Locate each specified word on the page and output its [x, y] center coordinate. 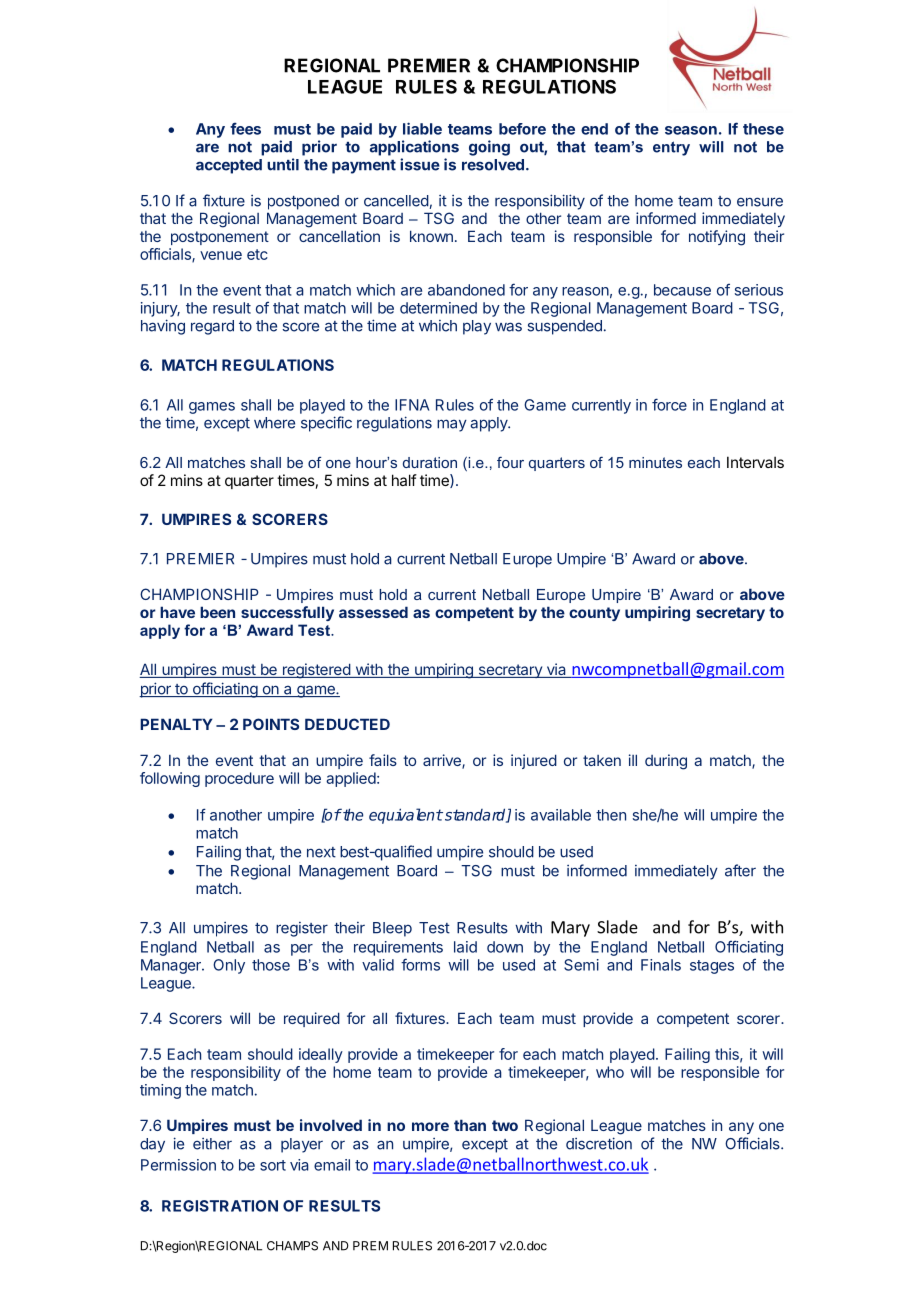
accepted [229, 166]
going [489, 148]
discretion [599, 1143]
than [470, 1125]
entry [671, 148]
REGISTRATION [220, 1206]
